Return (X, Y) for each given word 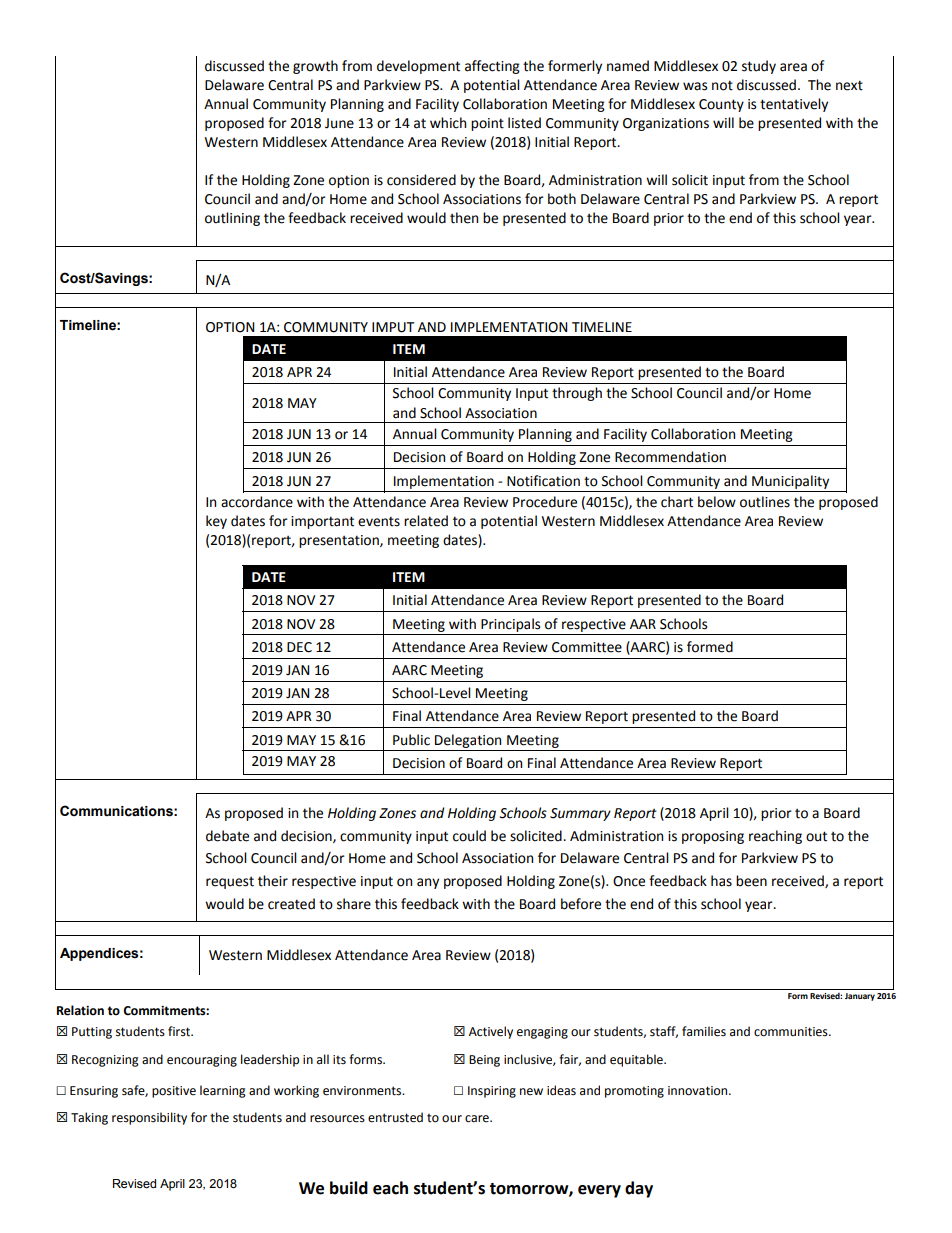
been (751, 881)
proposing (713, 837)
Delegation (468, 741)
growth (315, 67)
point (487, 124)
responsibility (149, 1118)
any (428, 883)
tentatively (794, 105)
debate (227, 836)
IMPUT (393, 327)
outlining (232, 219)
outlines (765, 502)
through (577, 394)
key (216, 522)
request (230, 883)
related (426, 521)
